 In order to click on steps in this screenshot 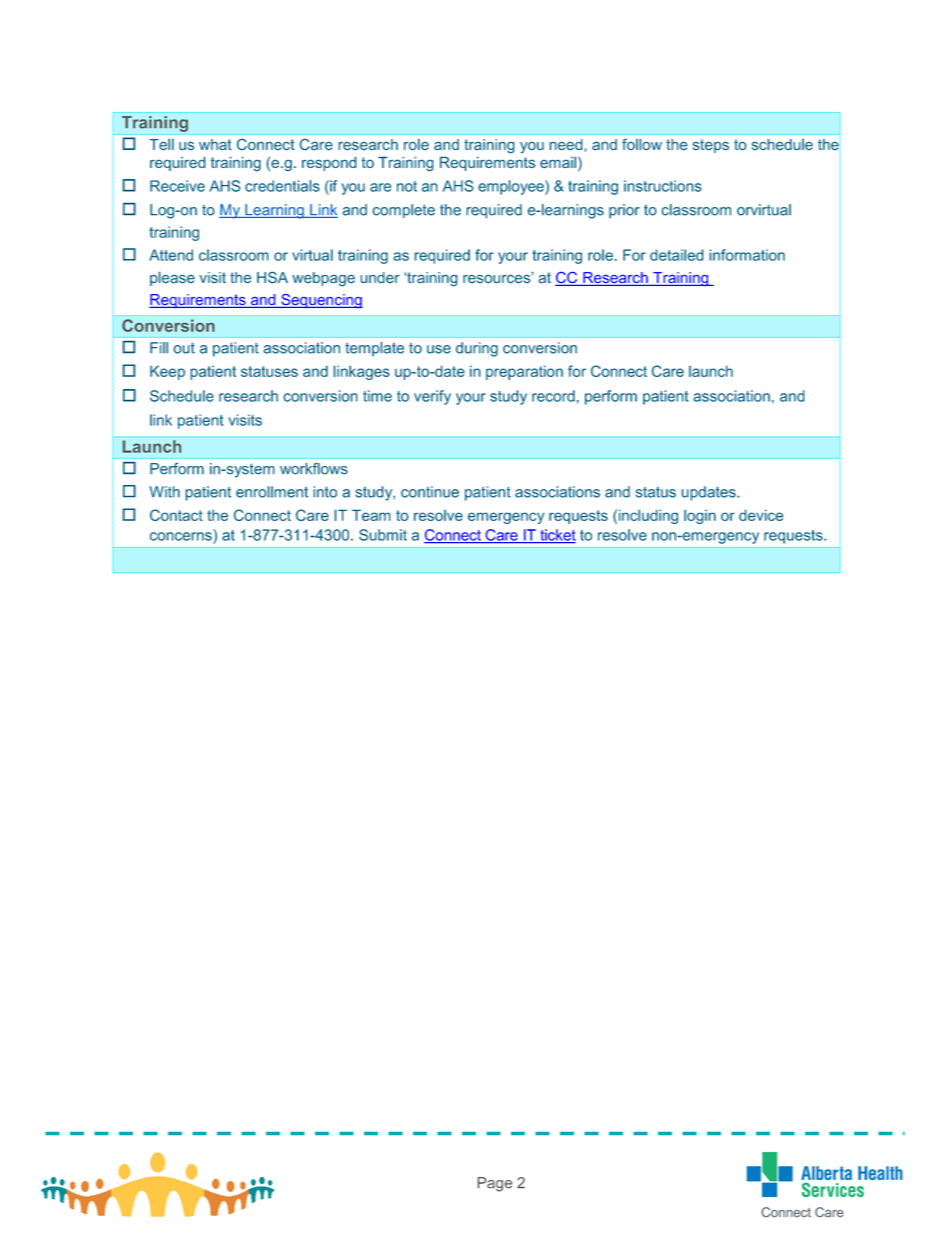, I will do `click(711, 146)`.
